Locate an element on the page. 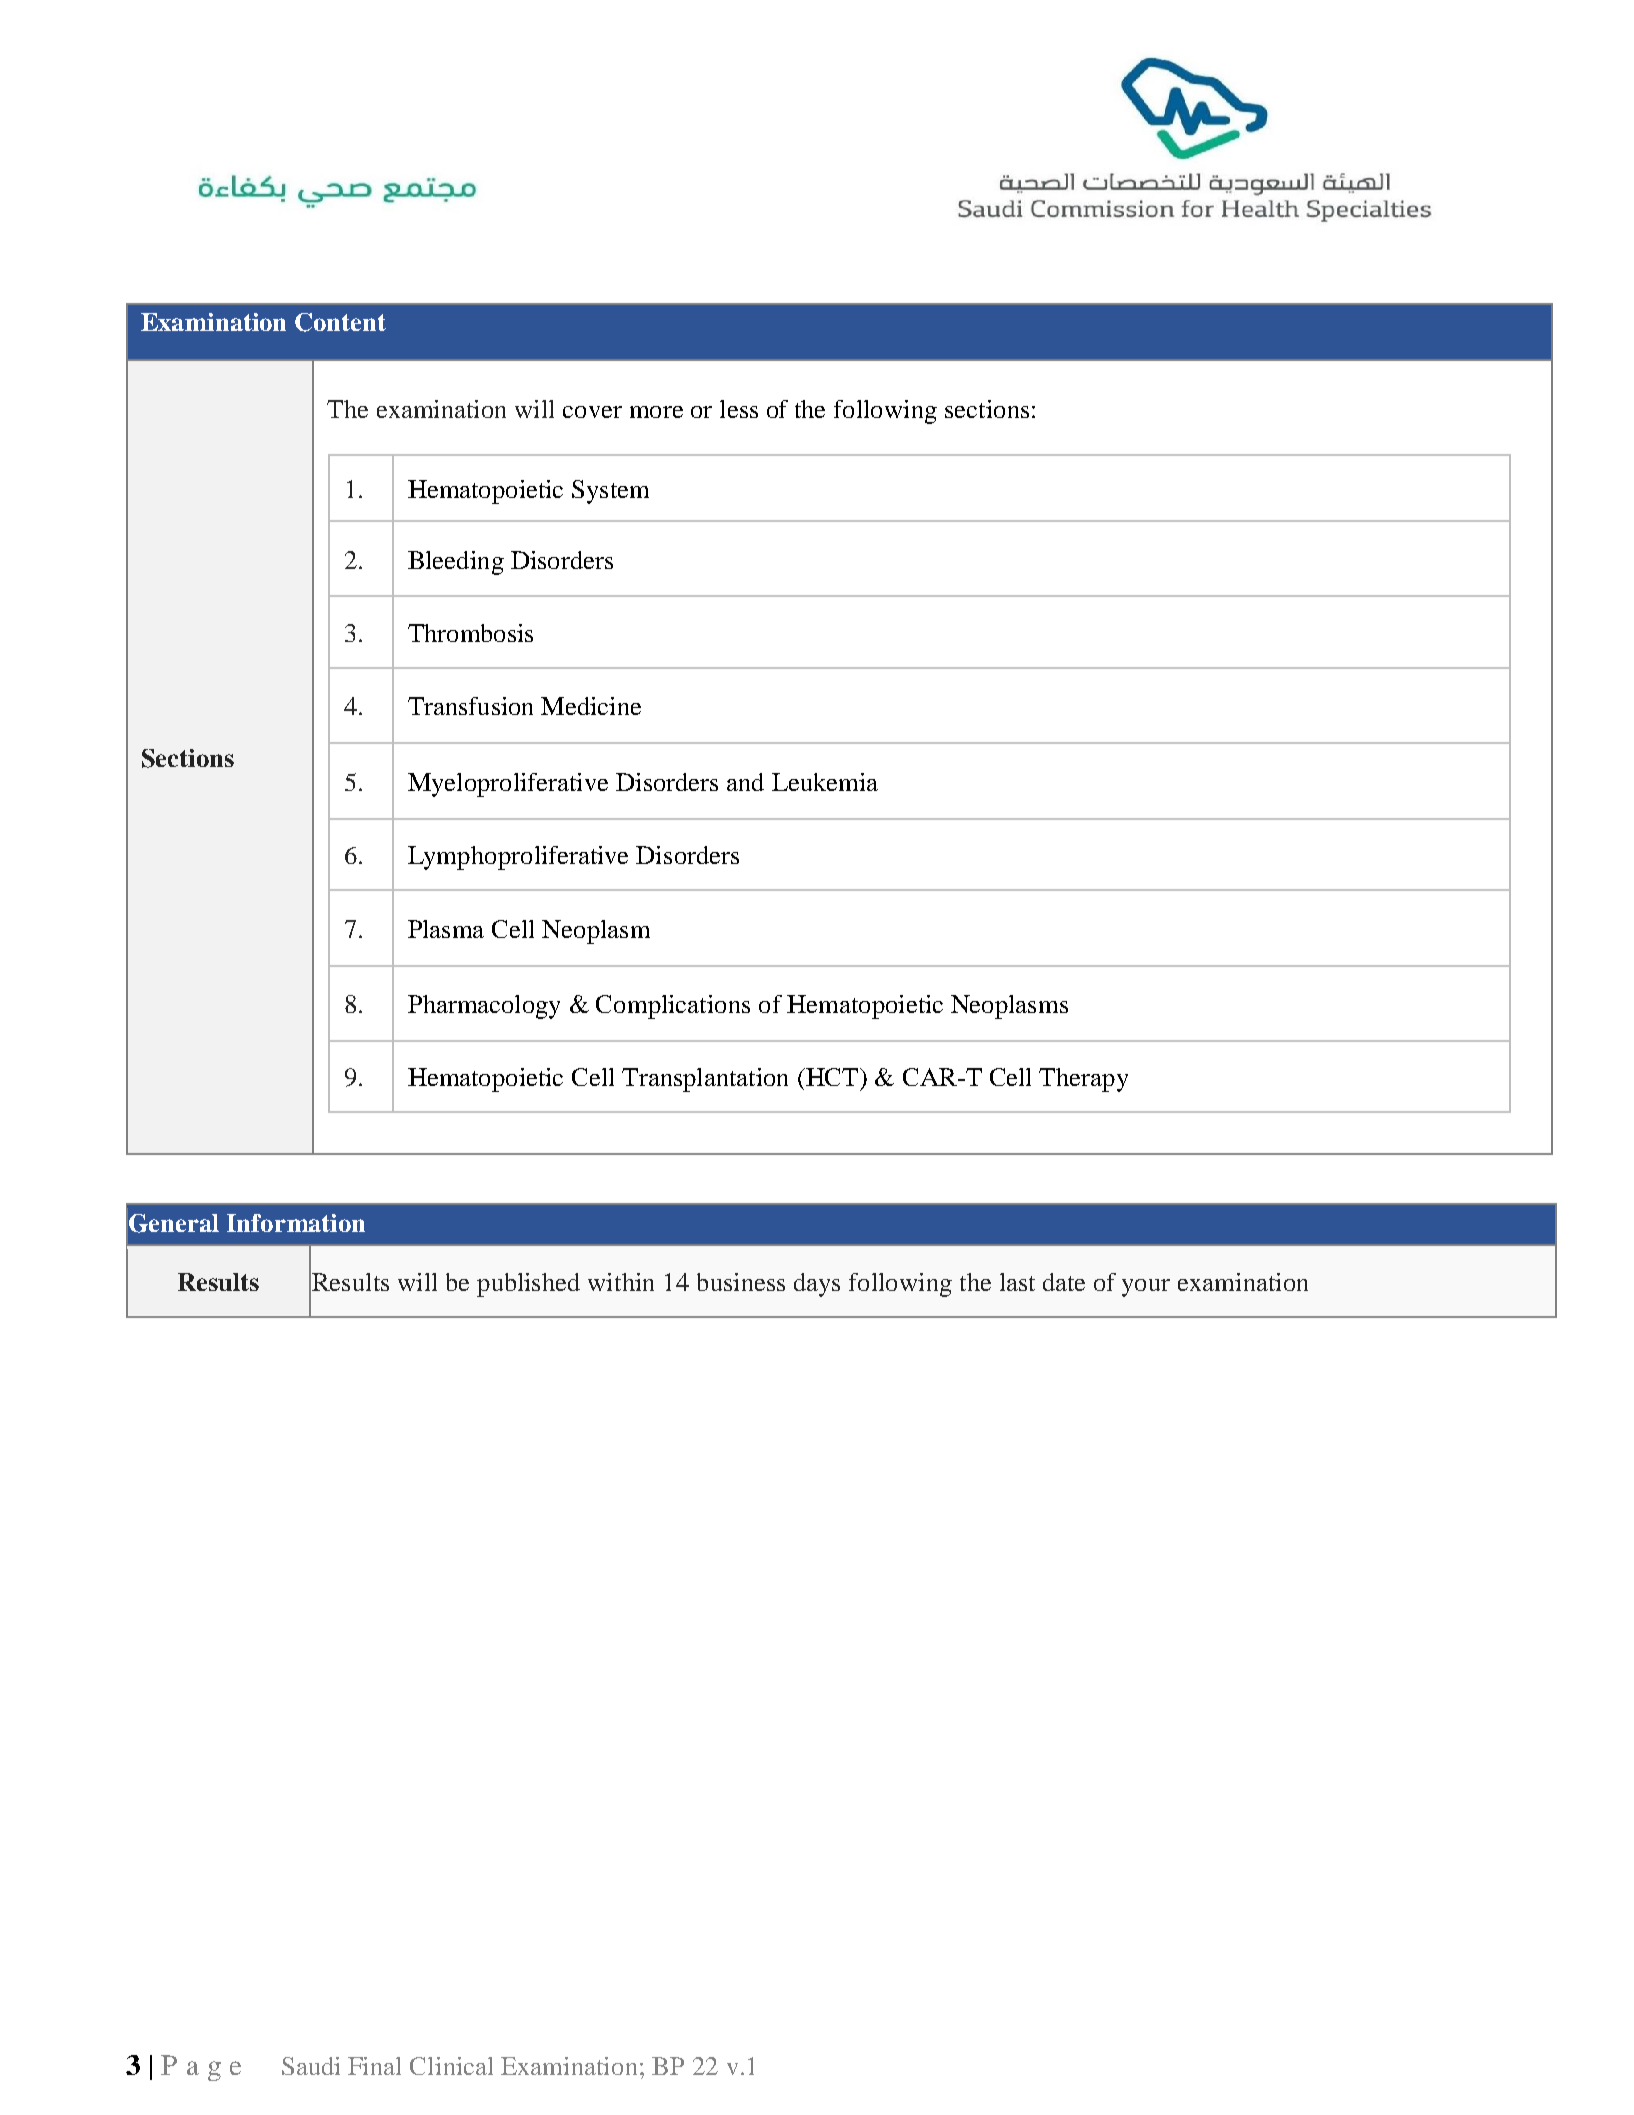 This image has height=2115, width=1634. Therapy is located at coordinates (1083, 1080).
